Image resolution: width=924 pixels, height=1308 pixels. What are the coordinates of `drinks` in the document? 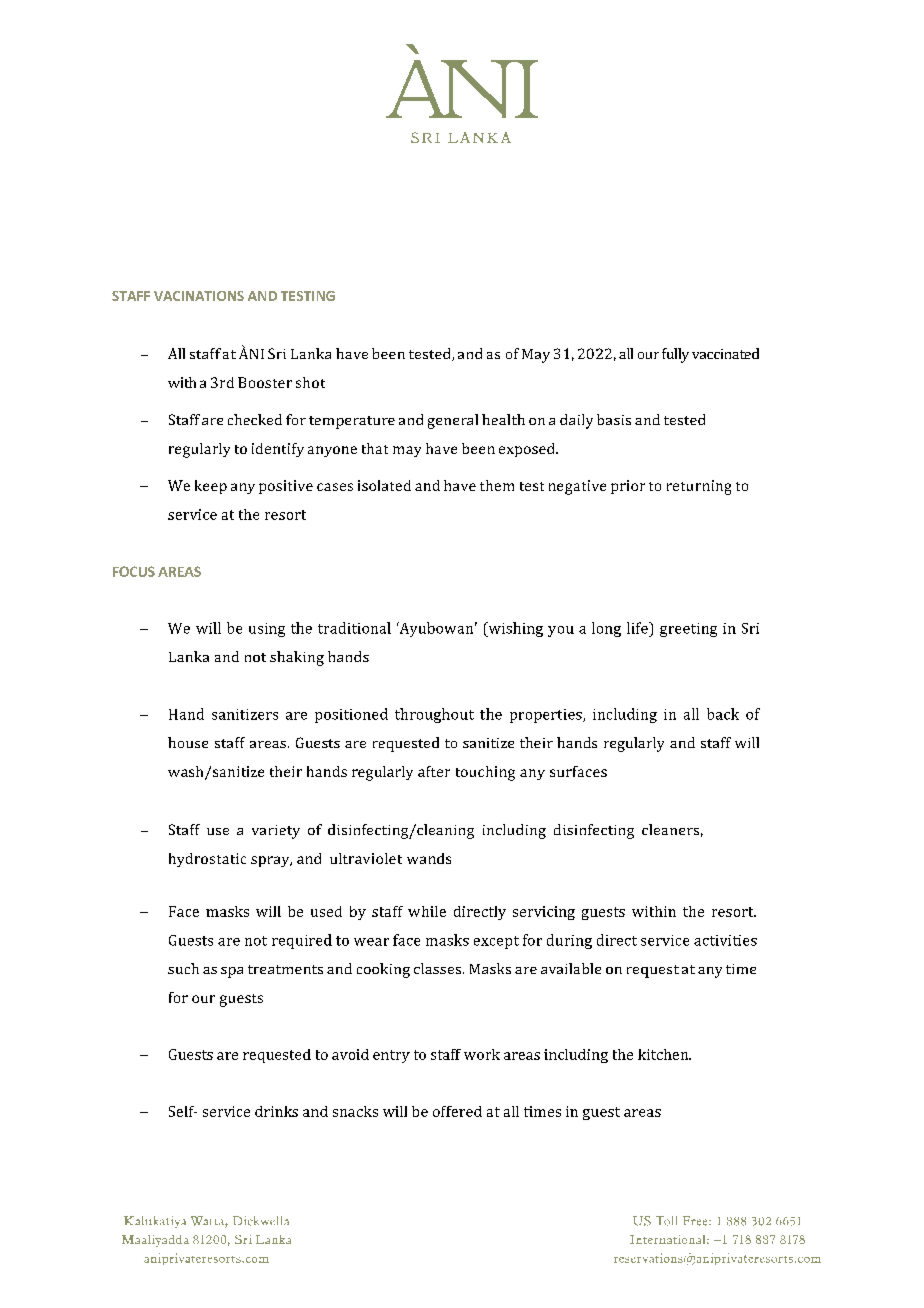 It's located at (276, 1111).
